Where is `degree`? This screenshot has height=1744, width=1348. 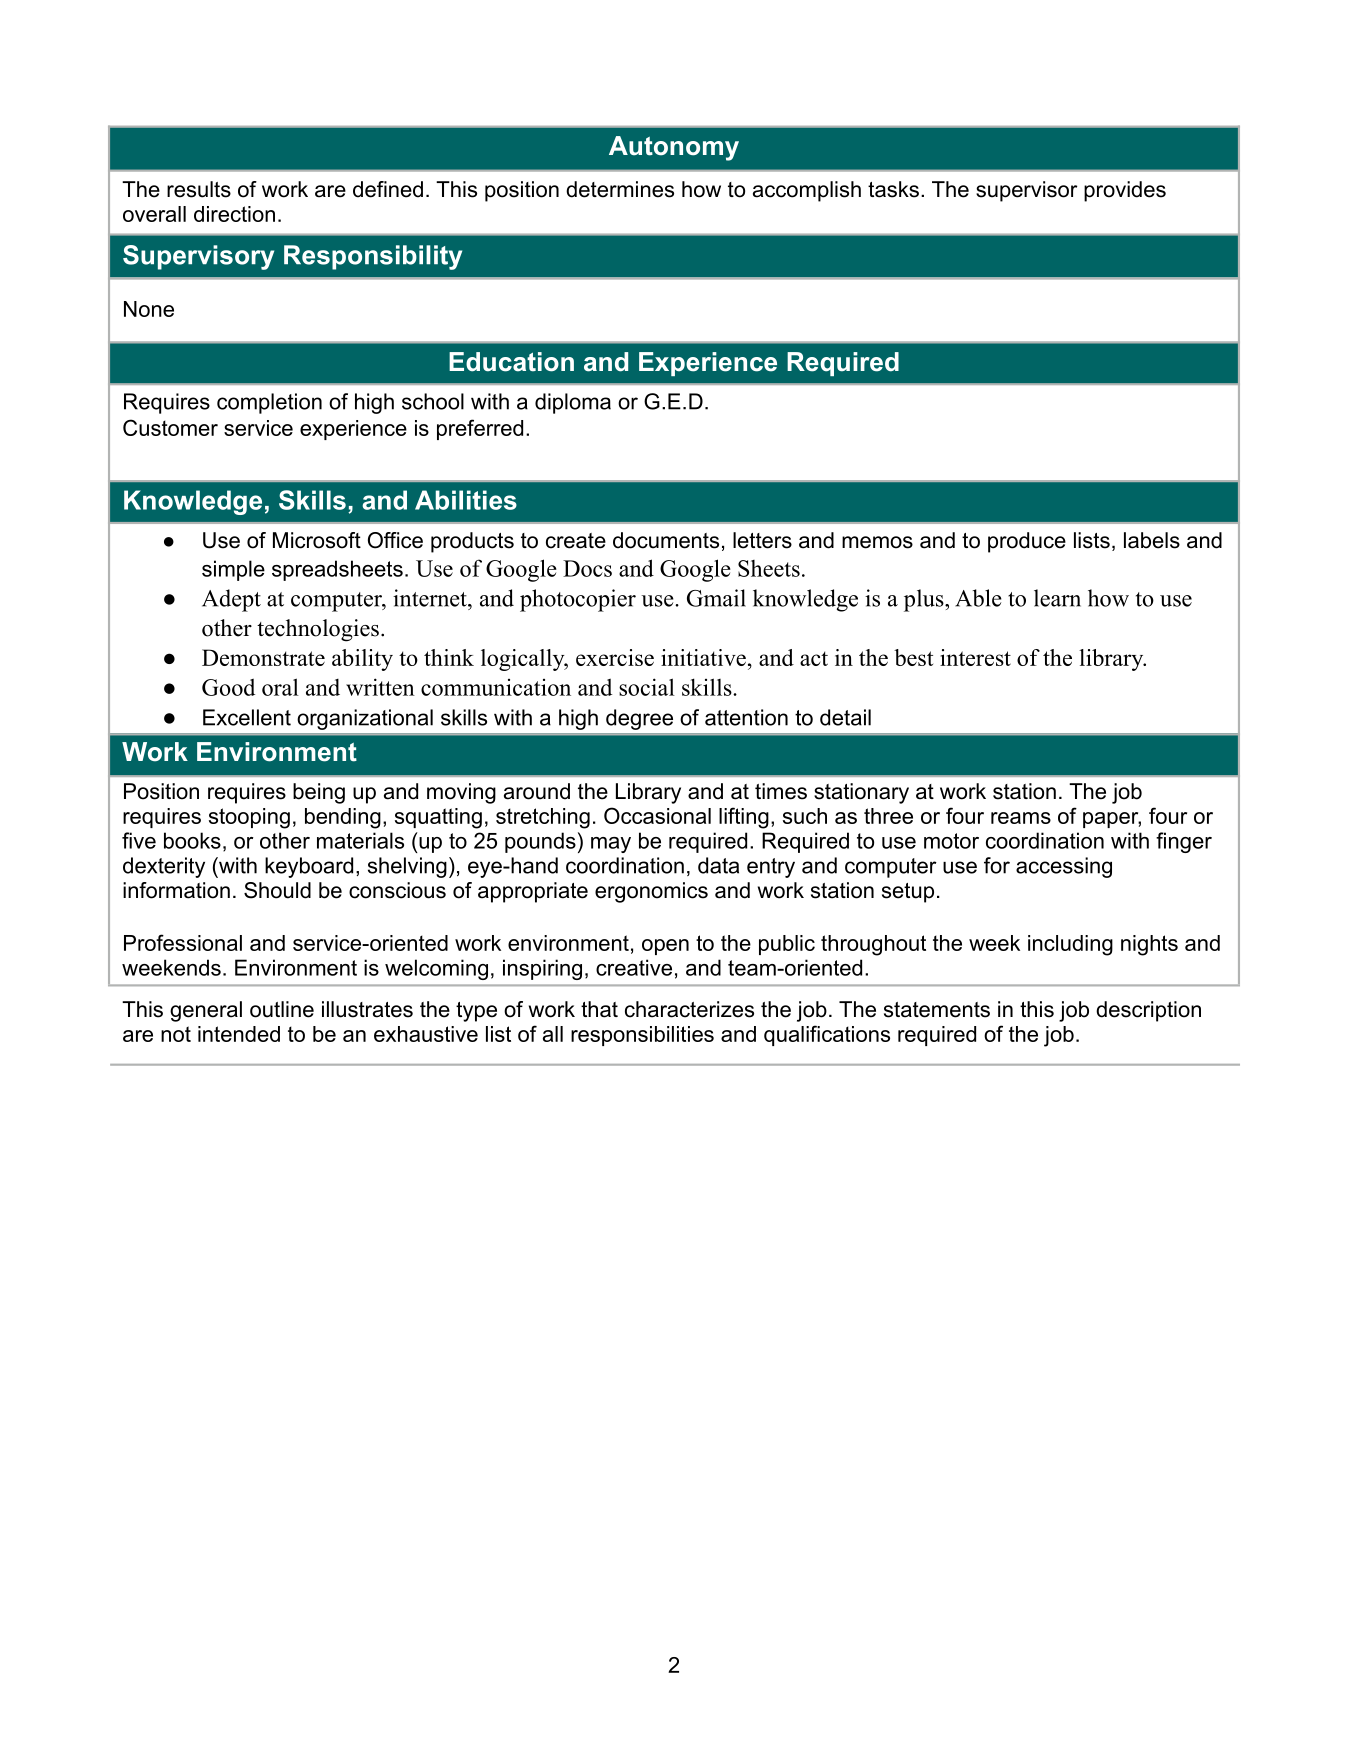 degree is located at coordinates (639, 719).
